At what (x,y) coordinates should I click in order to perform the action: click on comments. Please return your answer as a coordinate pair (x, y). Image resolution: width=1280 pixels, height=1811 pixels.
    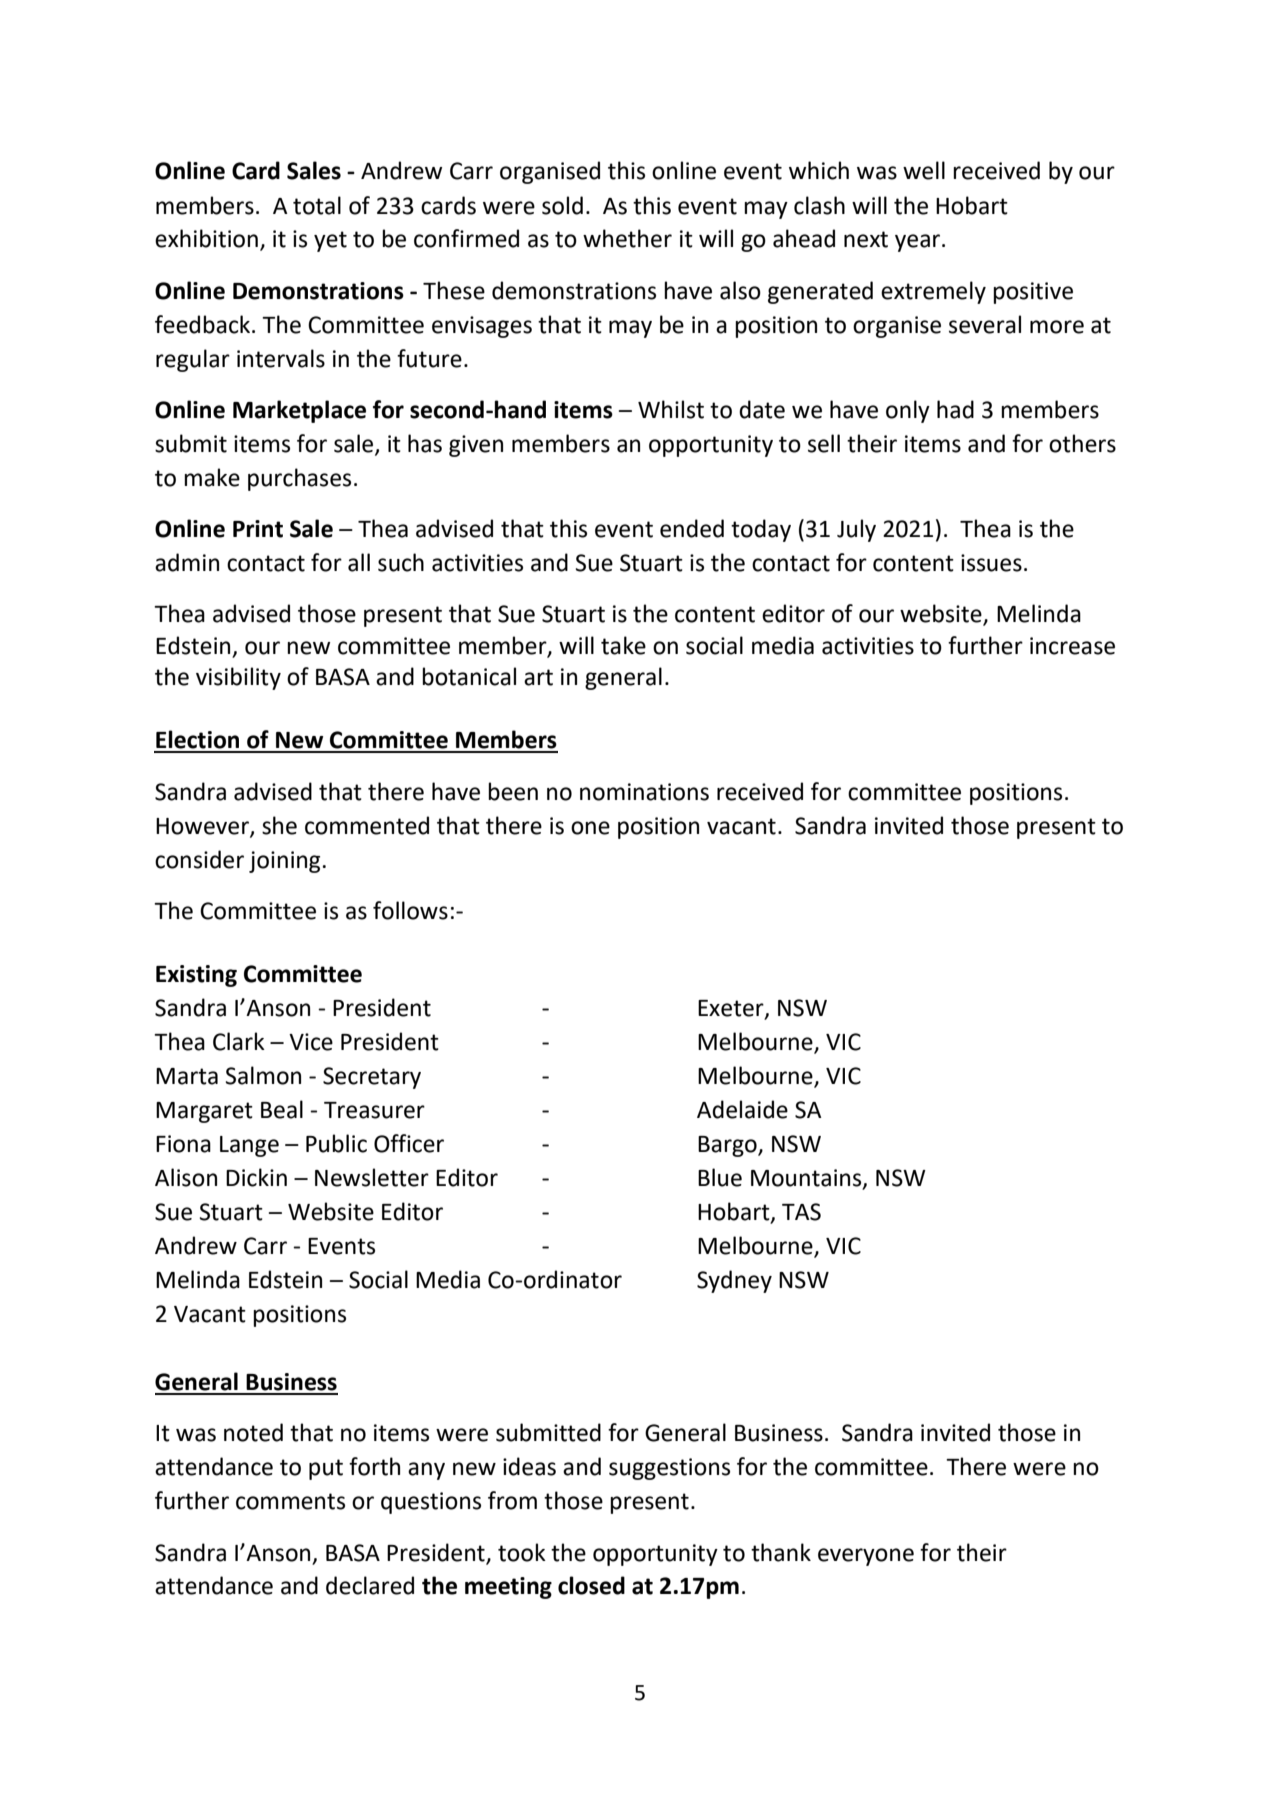
    Looking at the image, I should click on (290, 1501).
